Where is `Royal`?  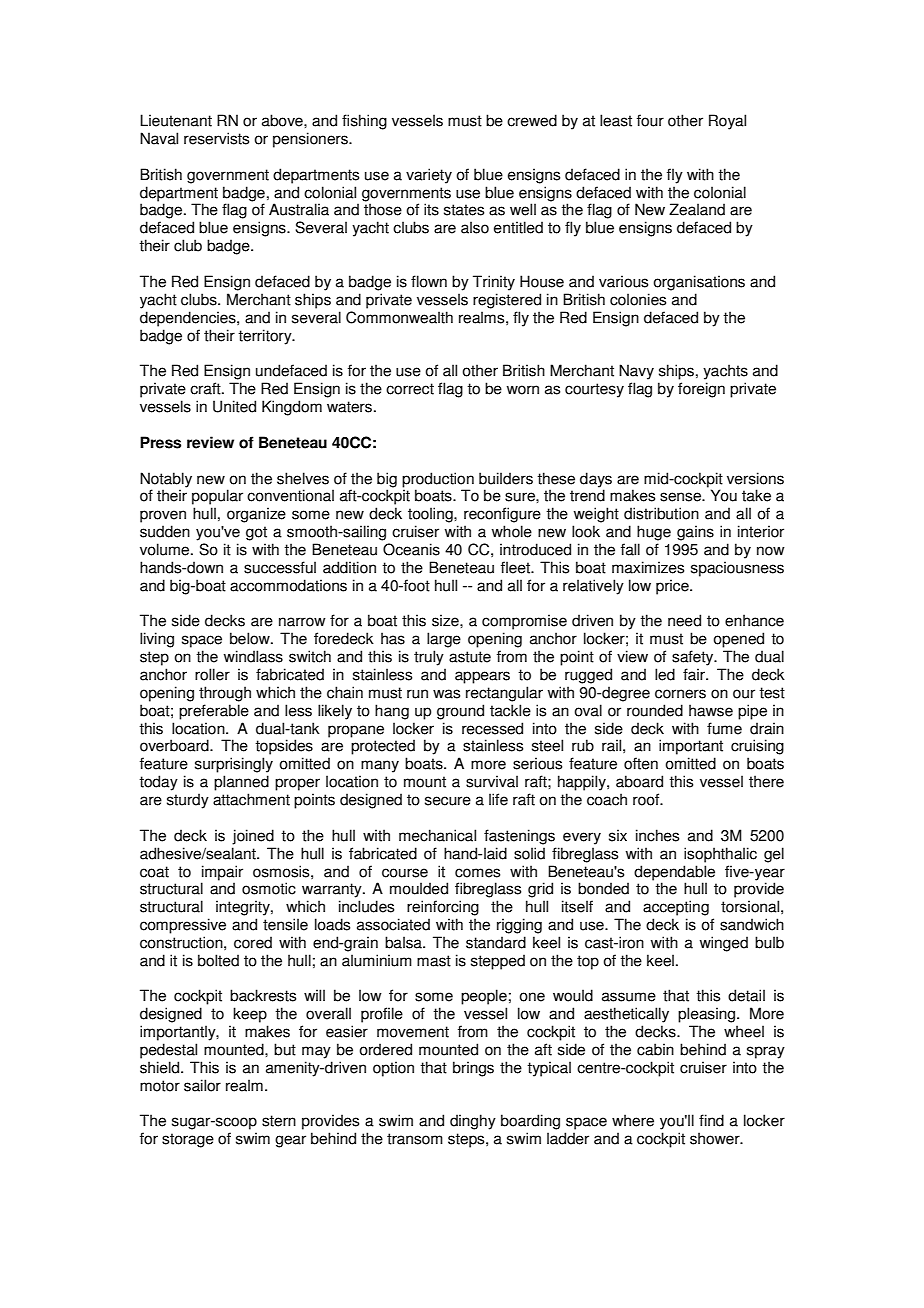 Royal is located at coordinates (727, 122).
